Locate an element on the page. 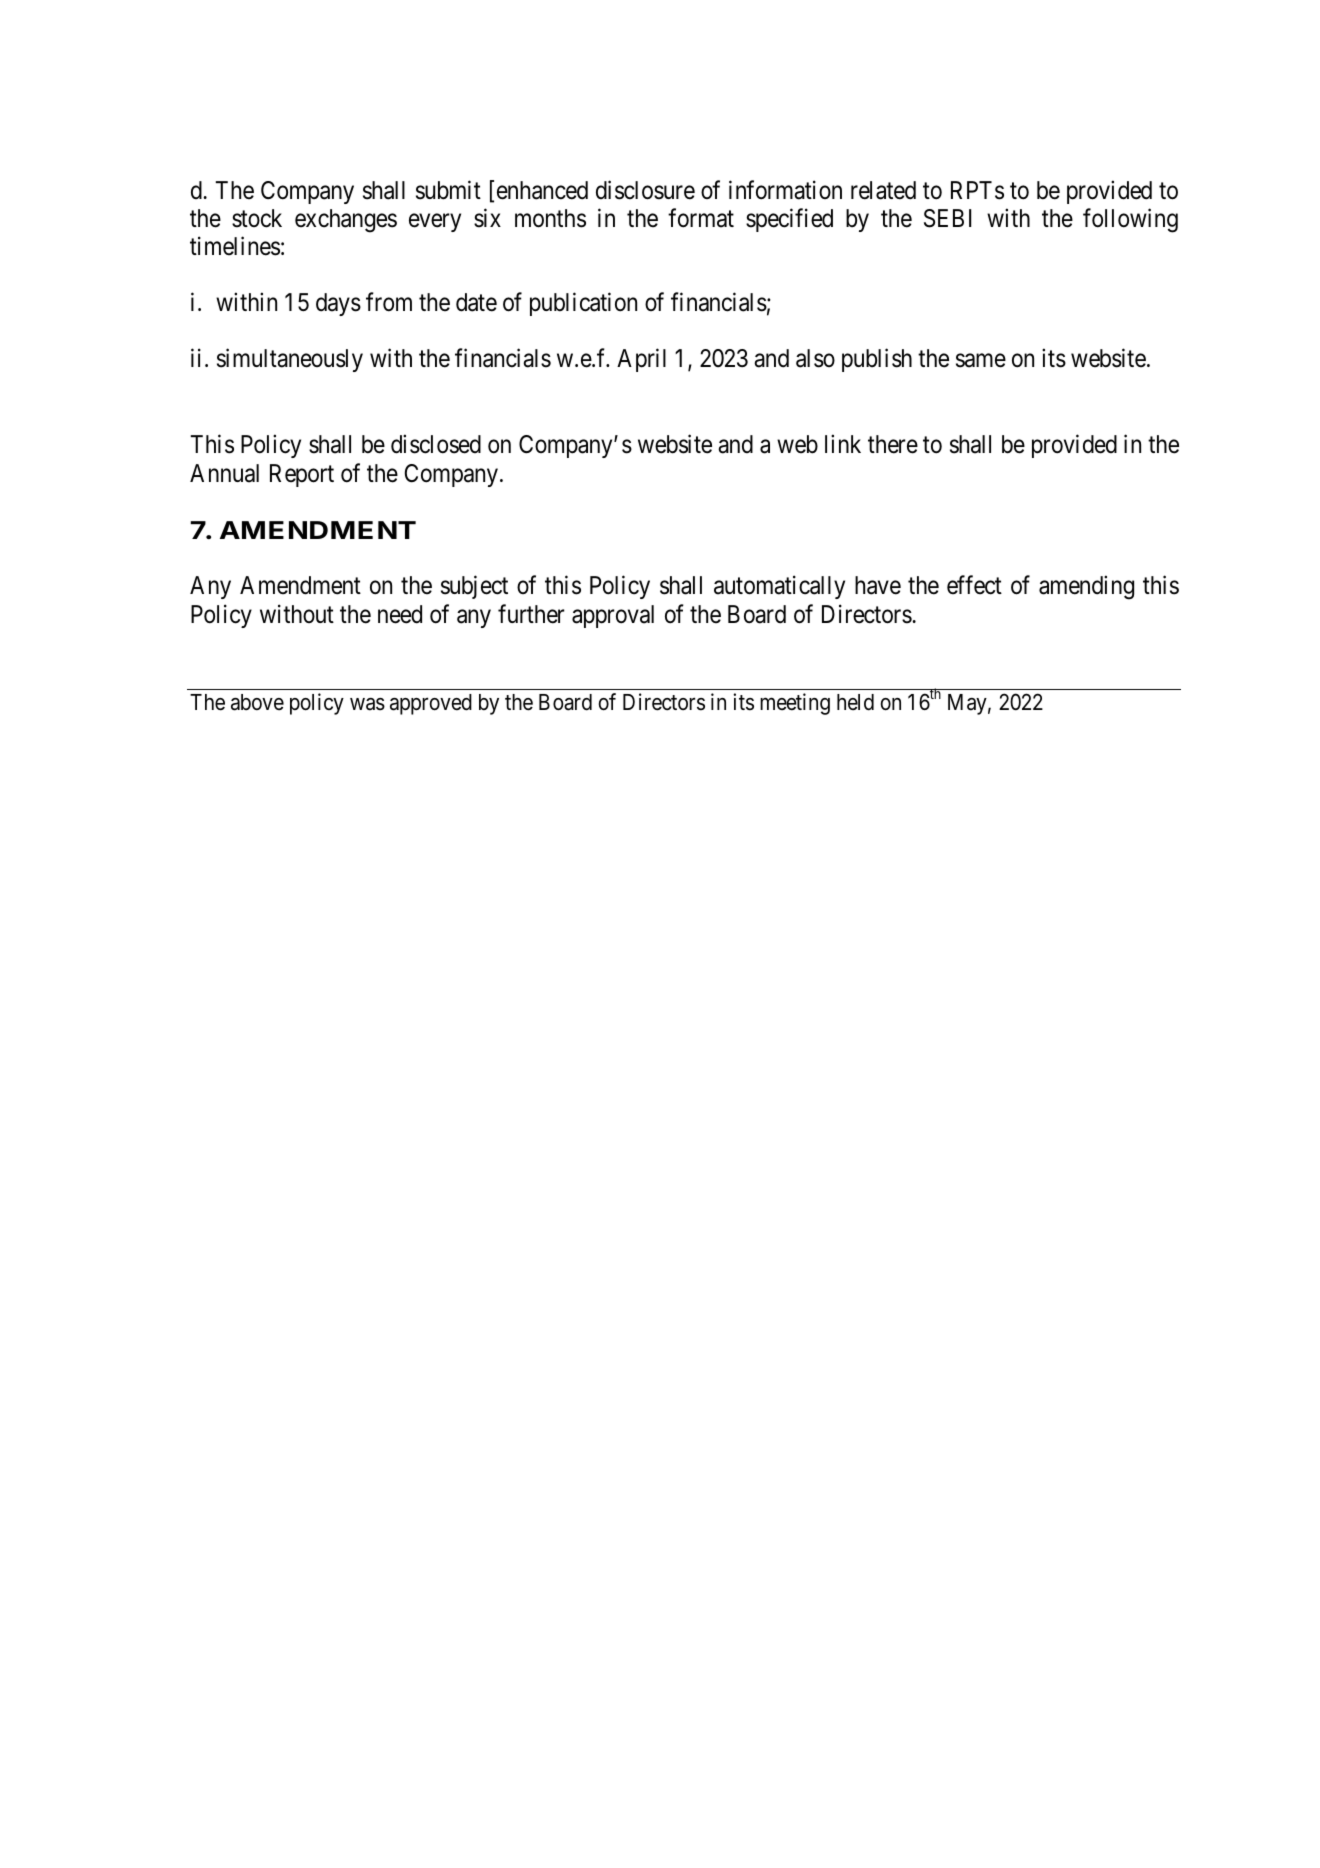 The height and width of the image is (1868, 1320). automatically is located at coordinates (779, 587).
